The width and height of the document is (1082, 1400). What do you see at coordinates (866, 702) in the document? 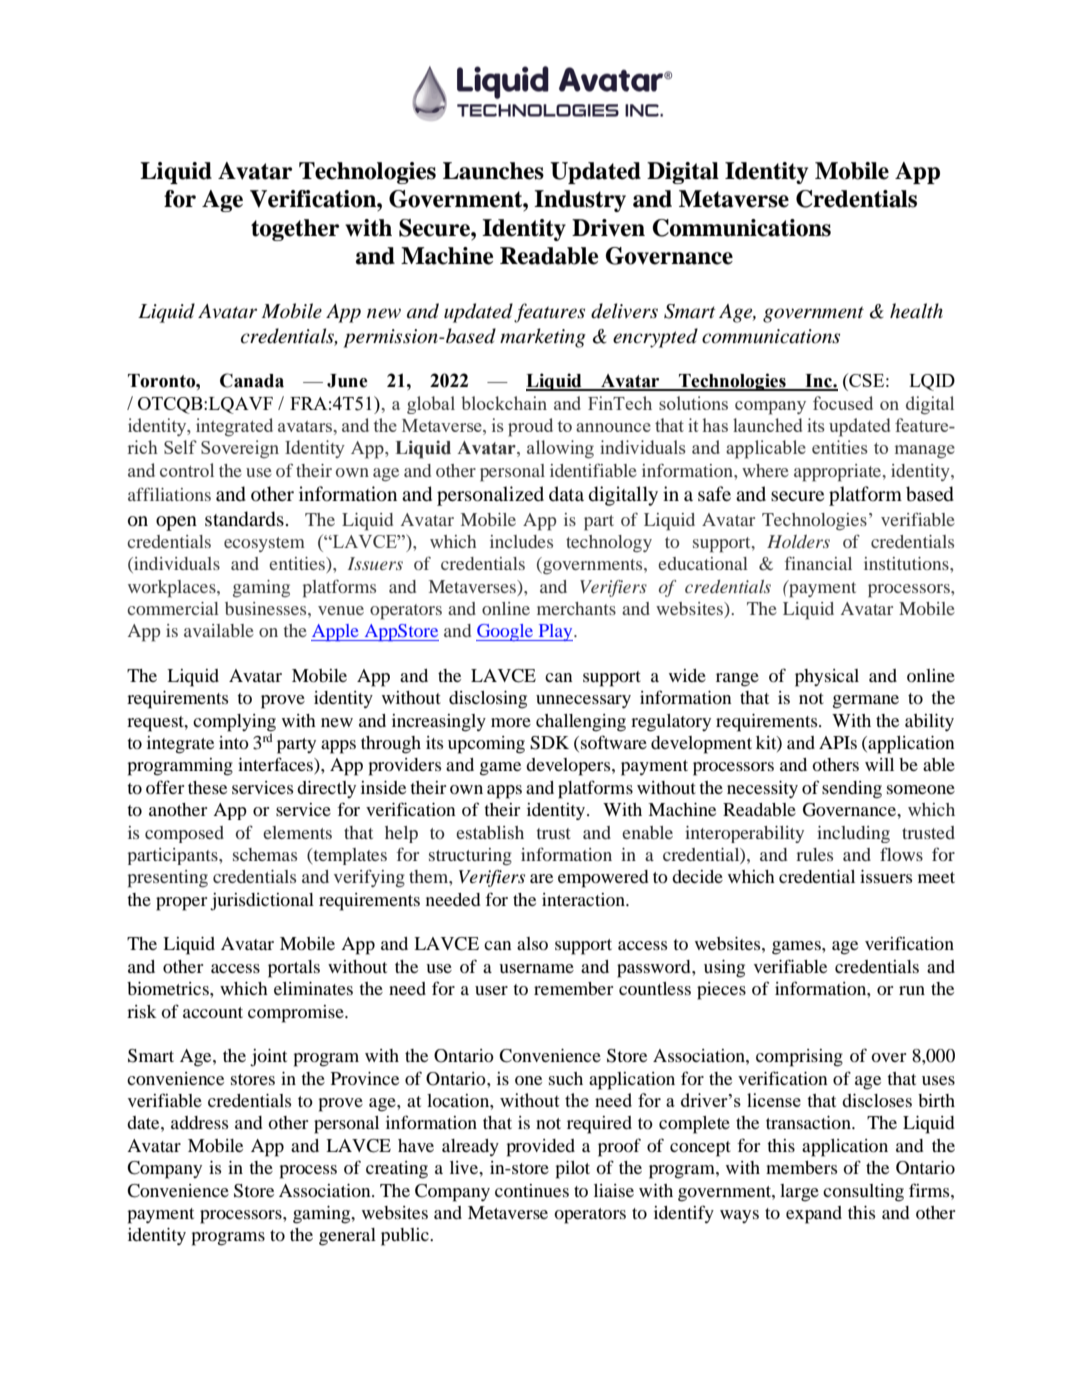
I see `germane` at bounding box center [866, 702].
